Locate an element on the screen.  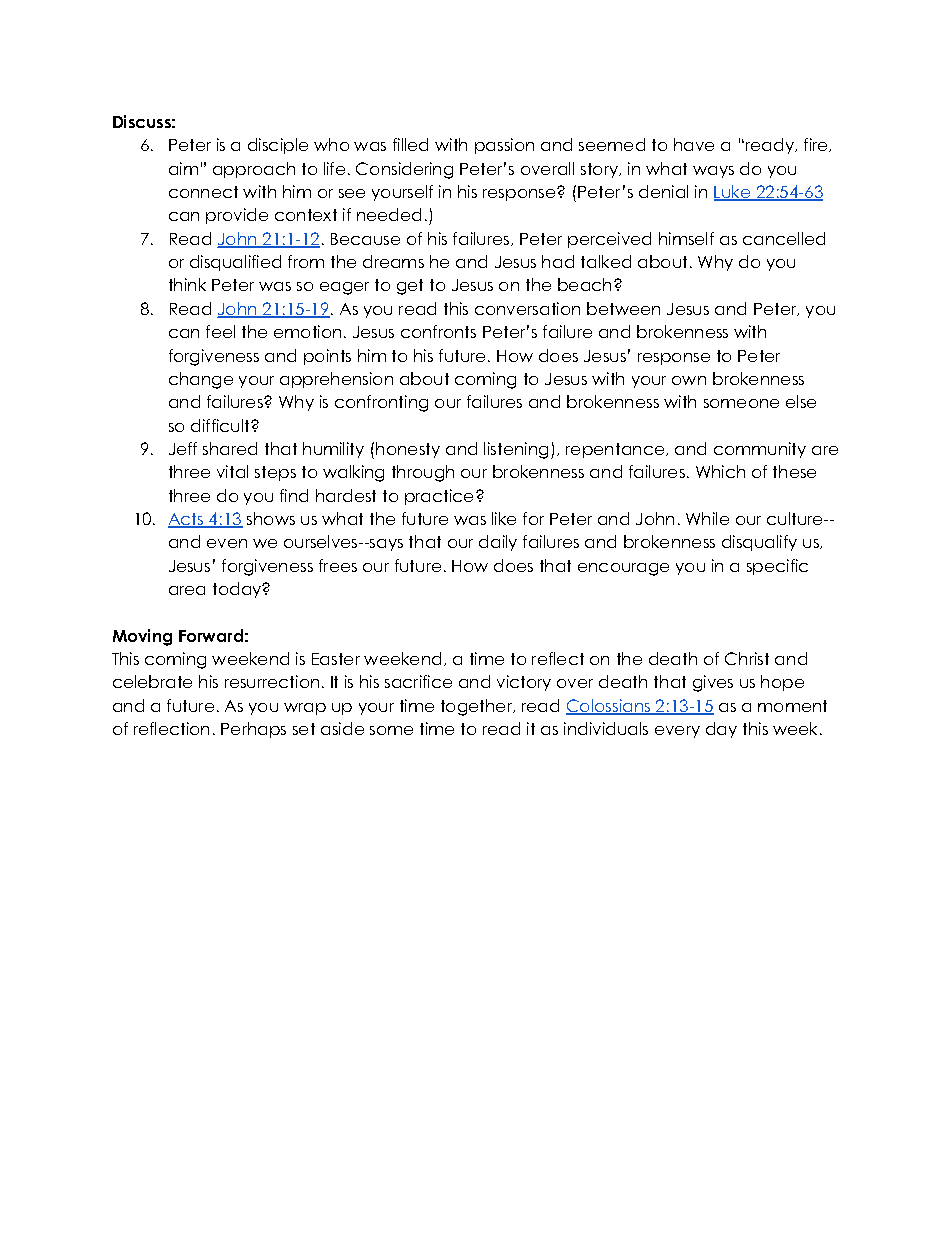
together is located at coordinates (478, 707).
